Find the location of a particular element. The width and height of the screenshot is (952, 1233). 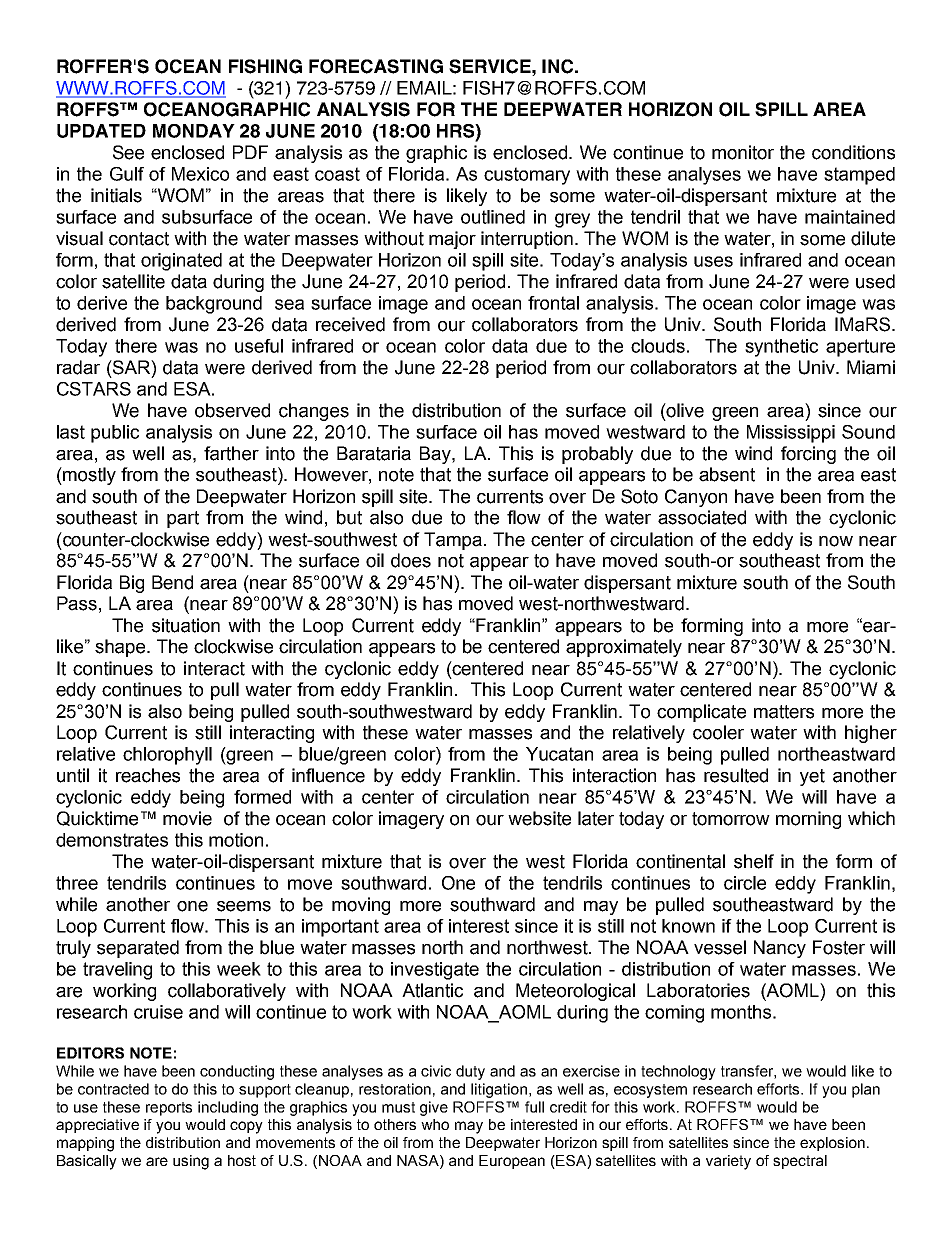

shelf is located at coordinates (754, 861).
